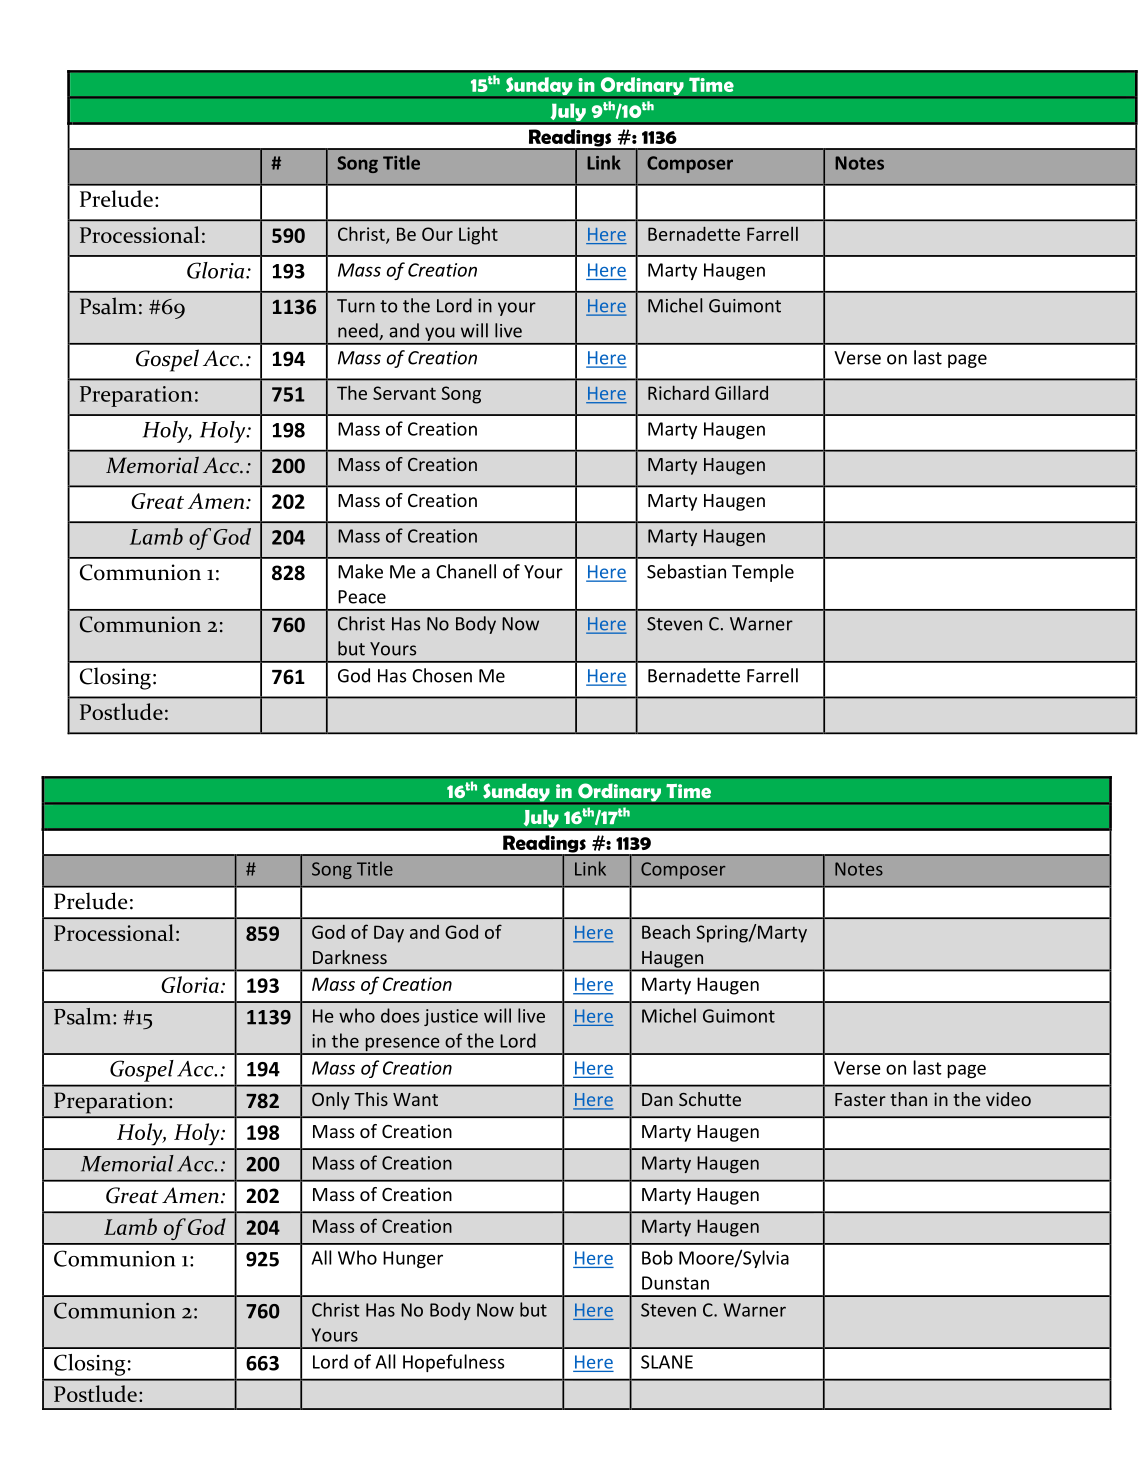 The height and width of the document is (1479, 1143). What do you see at coordinates (908, 1099) in the document?
I see `than` at bounding box center [908, 1099].
